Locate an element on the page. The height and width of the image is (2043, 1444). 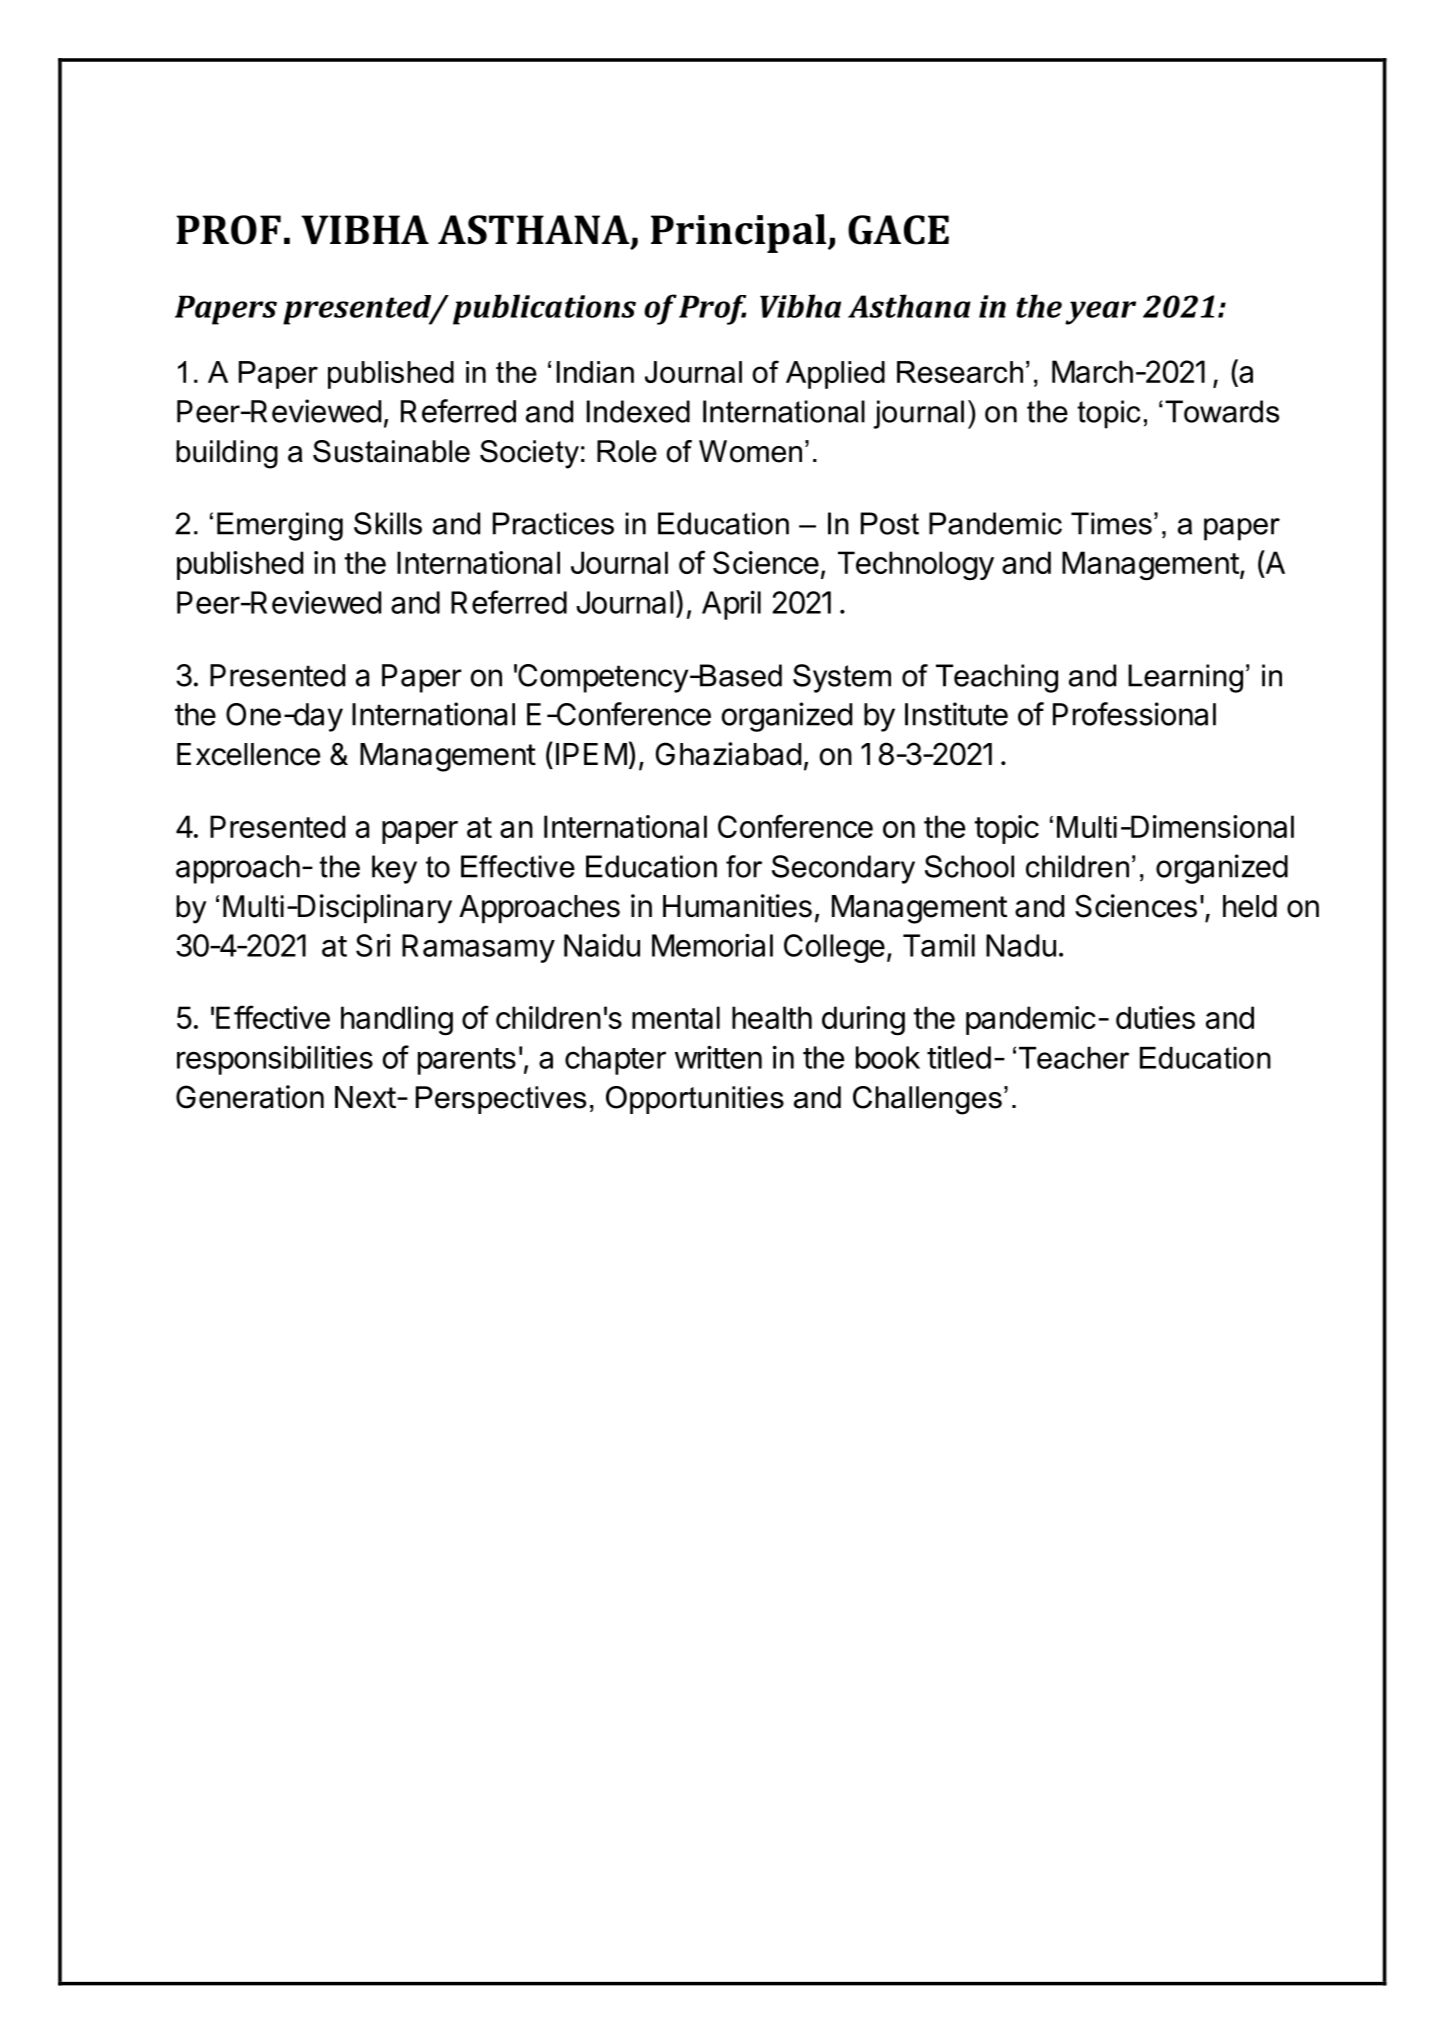
held is located at coordinates (1250, 906).
